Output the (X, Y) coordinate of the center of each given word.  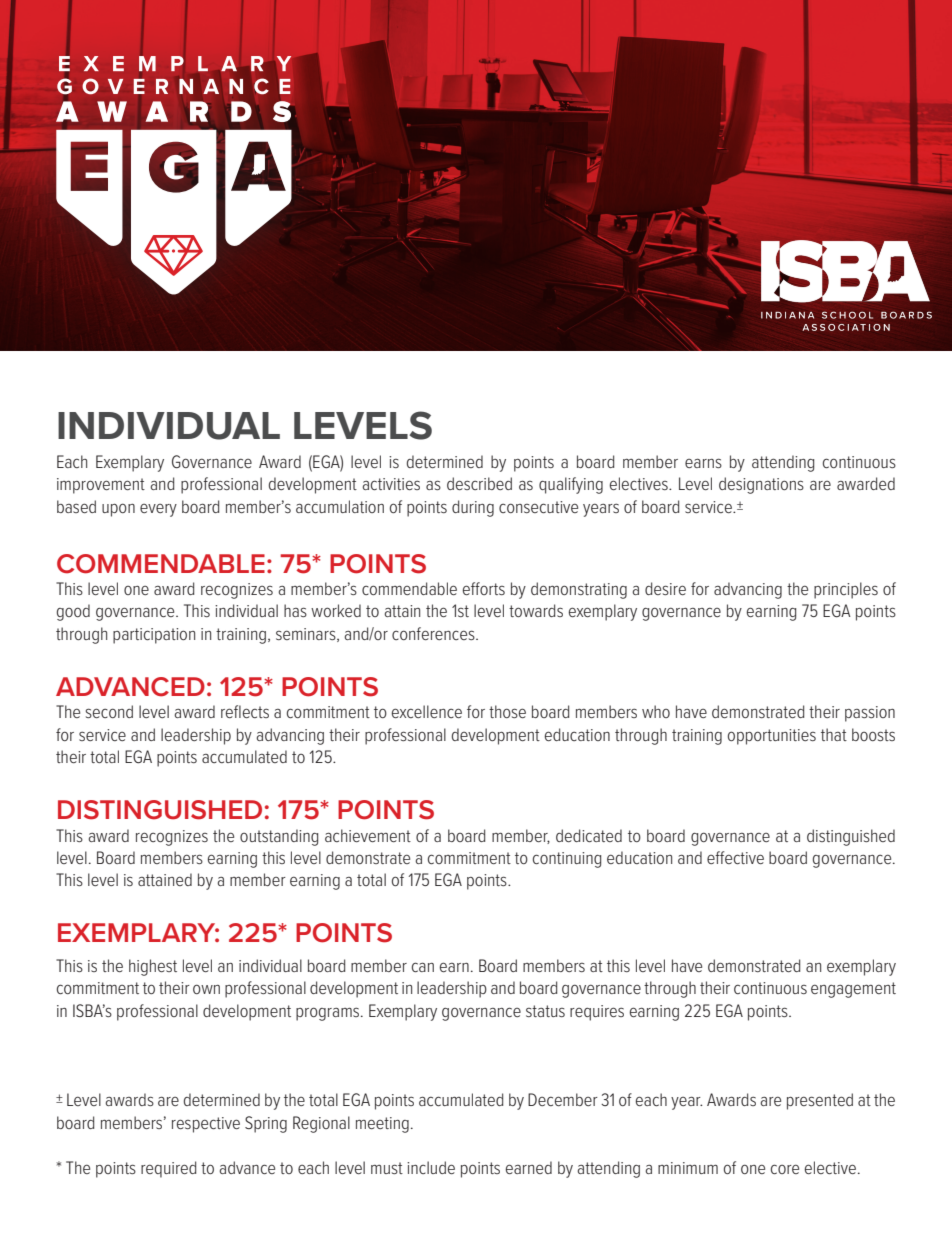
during (473, 508)
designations (761, 485)
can (423, 967)
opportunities (772, 737)
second (109, 711)
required (168, 1169)
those (507, 711)
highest (153, 967)
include (431, 1167)
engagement (853, 990)
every (158, 510)
